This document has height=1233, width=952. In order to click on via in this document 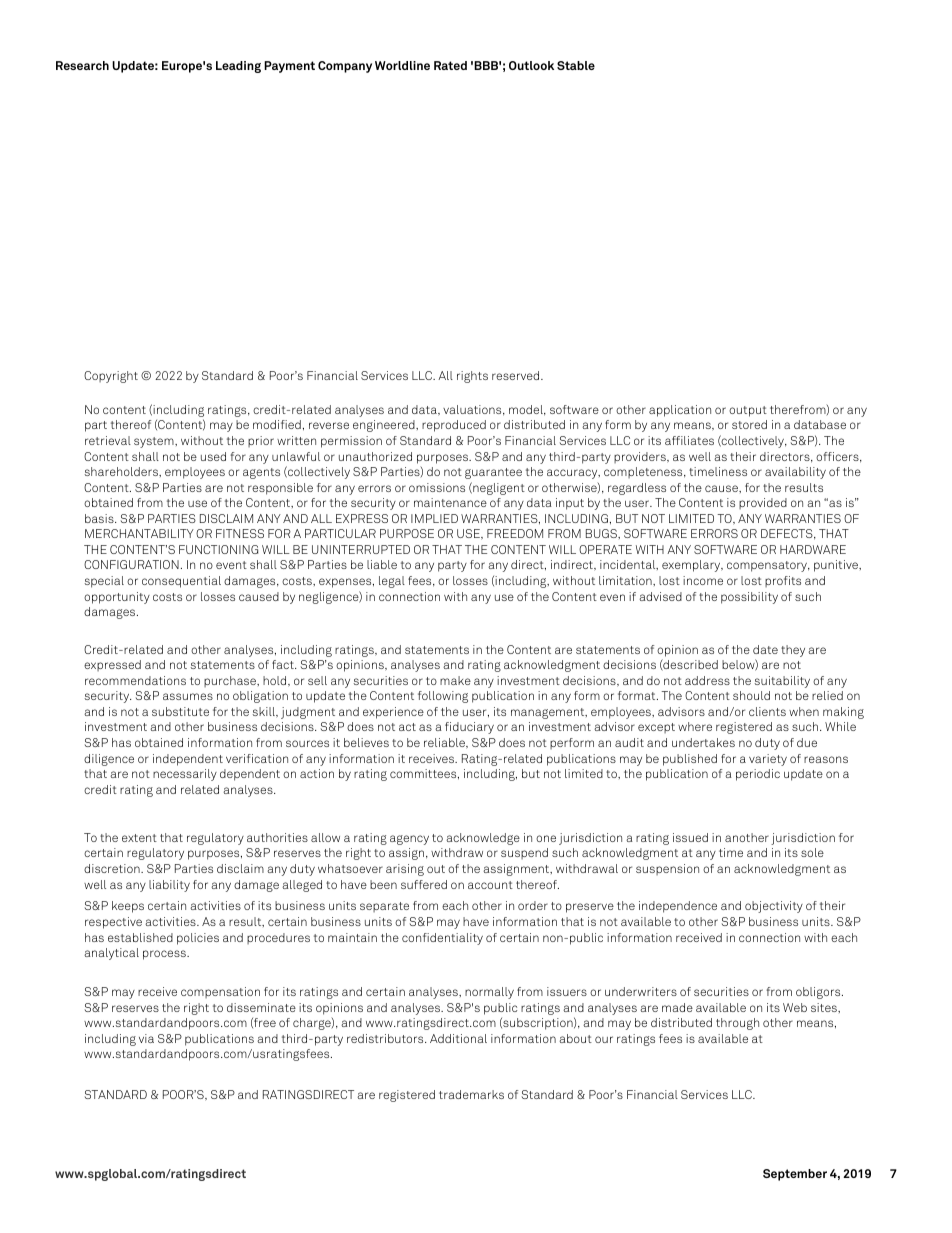, I will do `click(146, 1038)`.
